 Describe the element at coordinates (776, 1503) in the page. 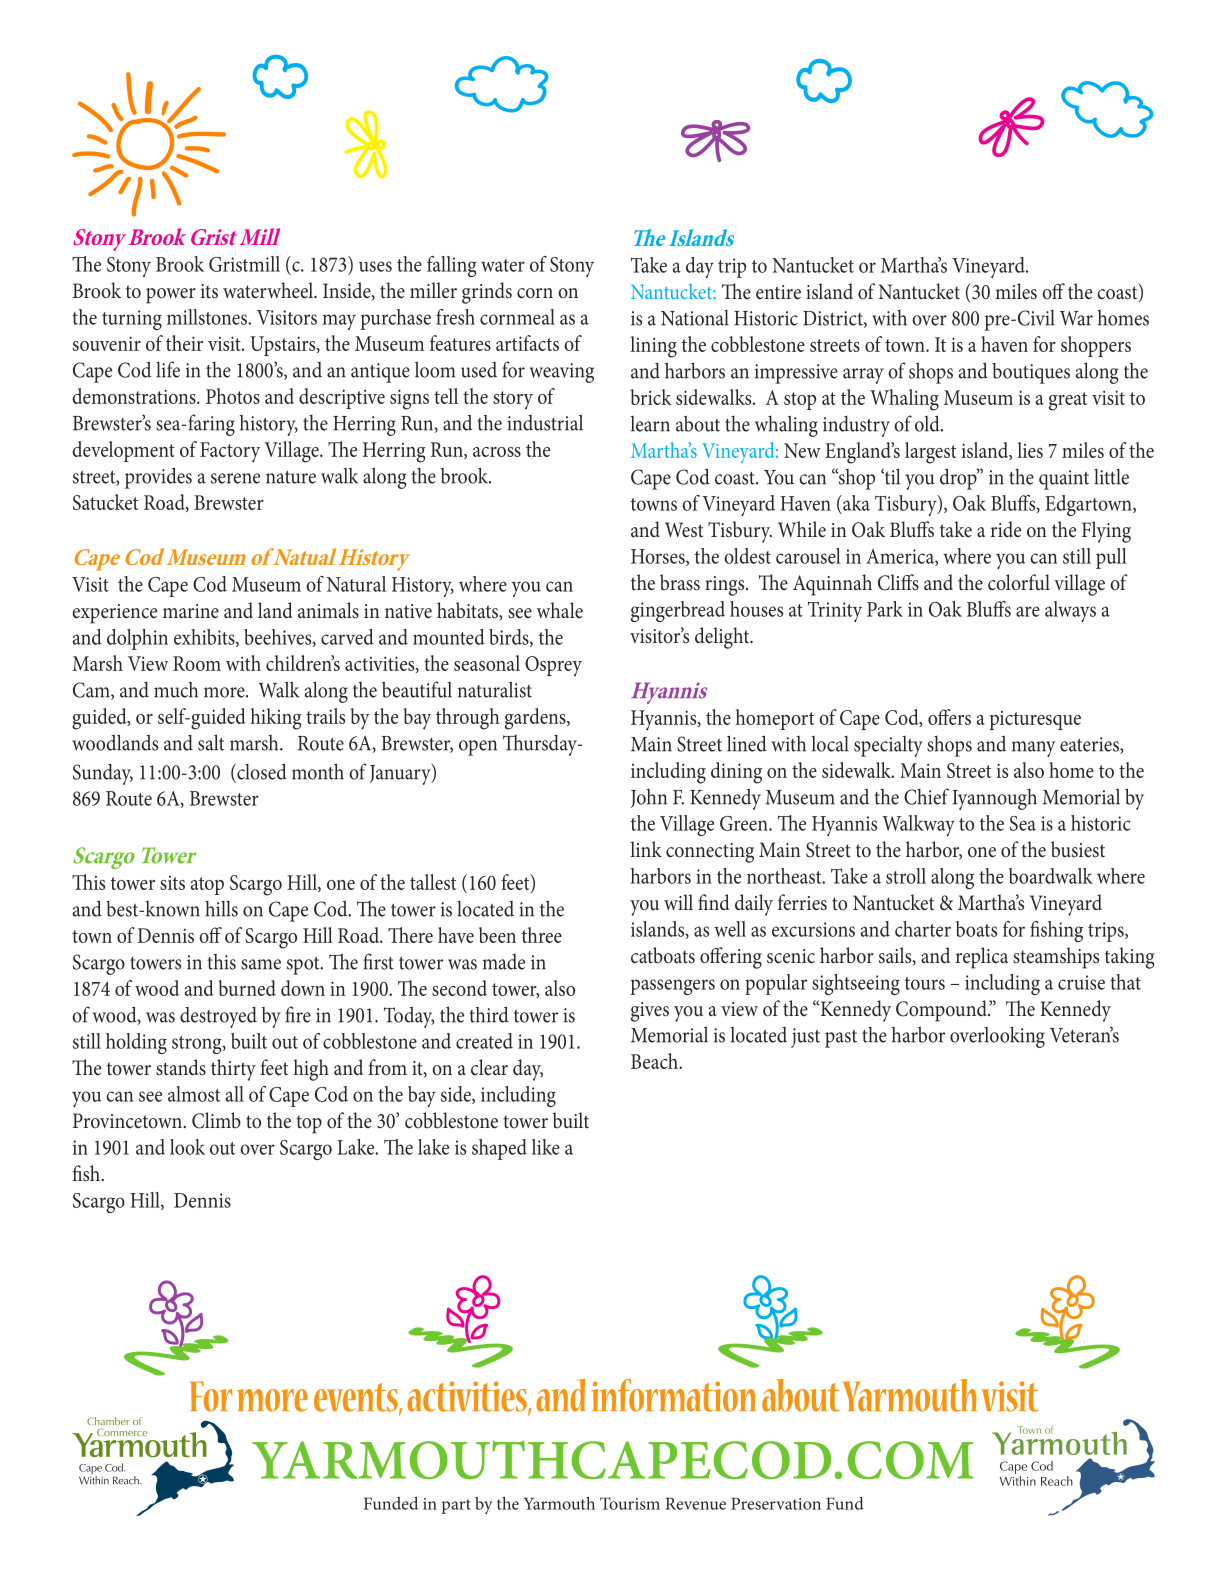

I see `Preservation` at that location.
